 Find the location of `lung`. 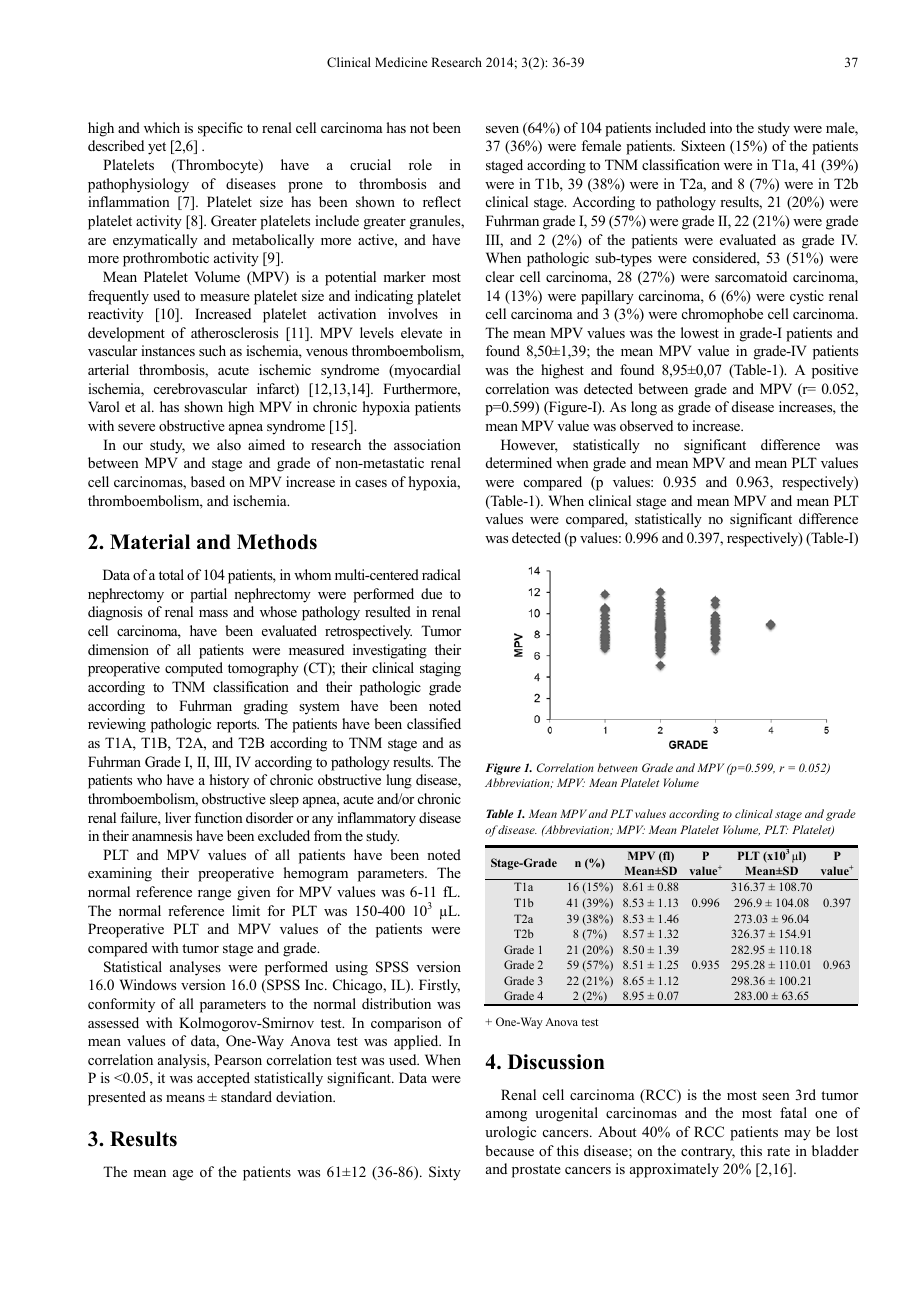

lung is located at coordinates (399, 781).
